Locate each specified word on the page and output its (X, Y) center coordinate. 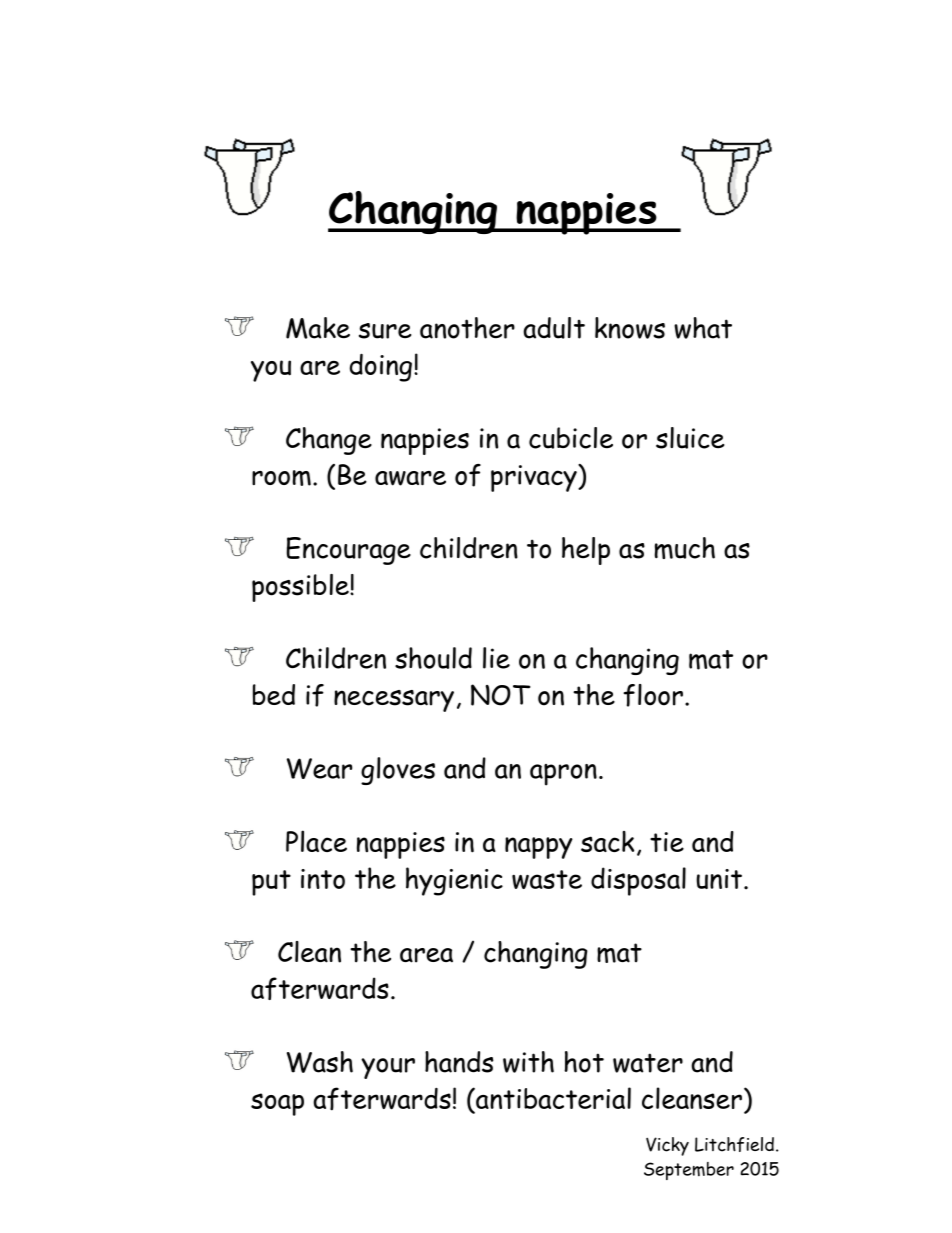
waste (547, 879)
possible (301, 588)
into (323, 879)
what (703, 328)
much (685, 548)
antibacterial (552, 1098)
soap (277, 1104)
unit (719, 879)
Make (318, 328)
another (467, 328)
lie (496, 658)
